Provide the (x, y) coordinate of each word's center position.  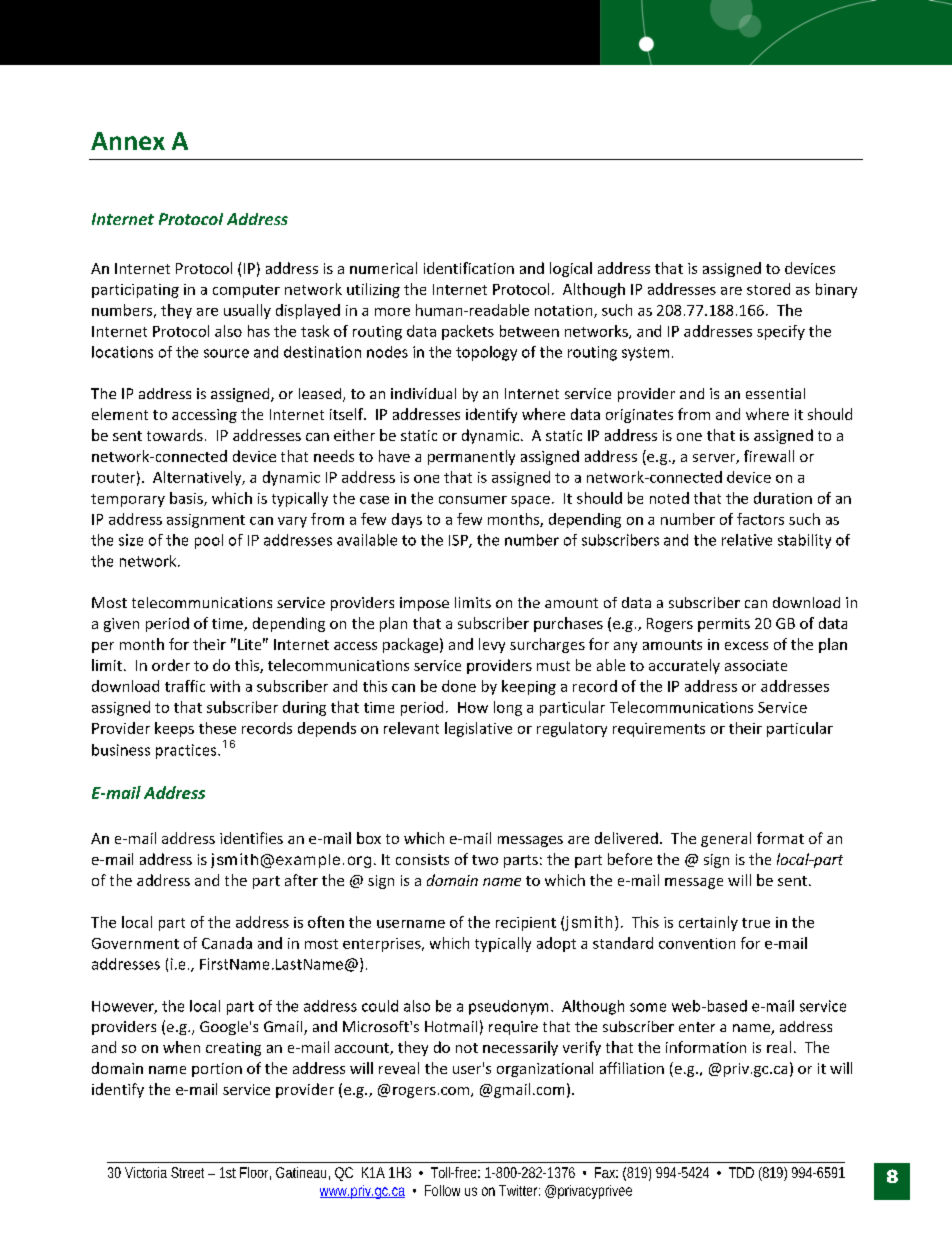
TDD (741, 1172)
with (225, 686)
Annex (128, 141)
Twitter (519, 1190)
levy (492, 645)
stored (768, 289)
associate (756, 665)
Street (190, 1172)
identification (469, 268)
